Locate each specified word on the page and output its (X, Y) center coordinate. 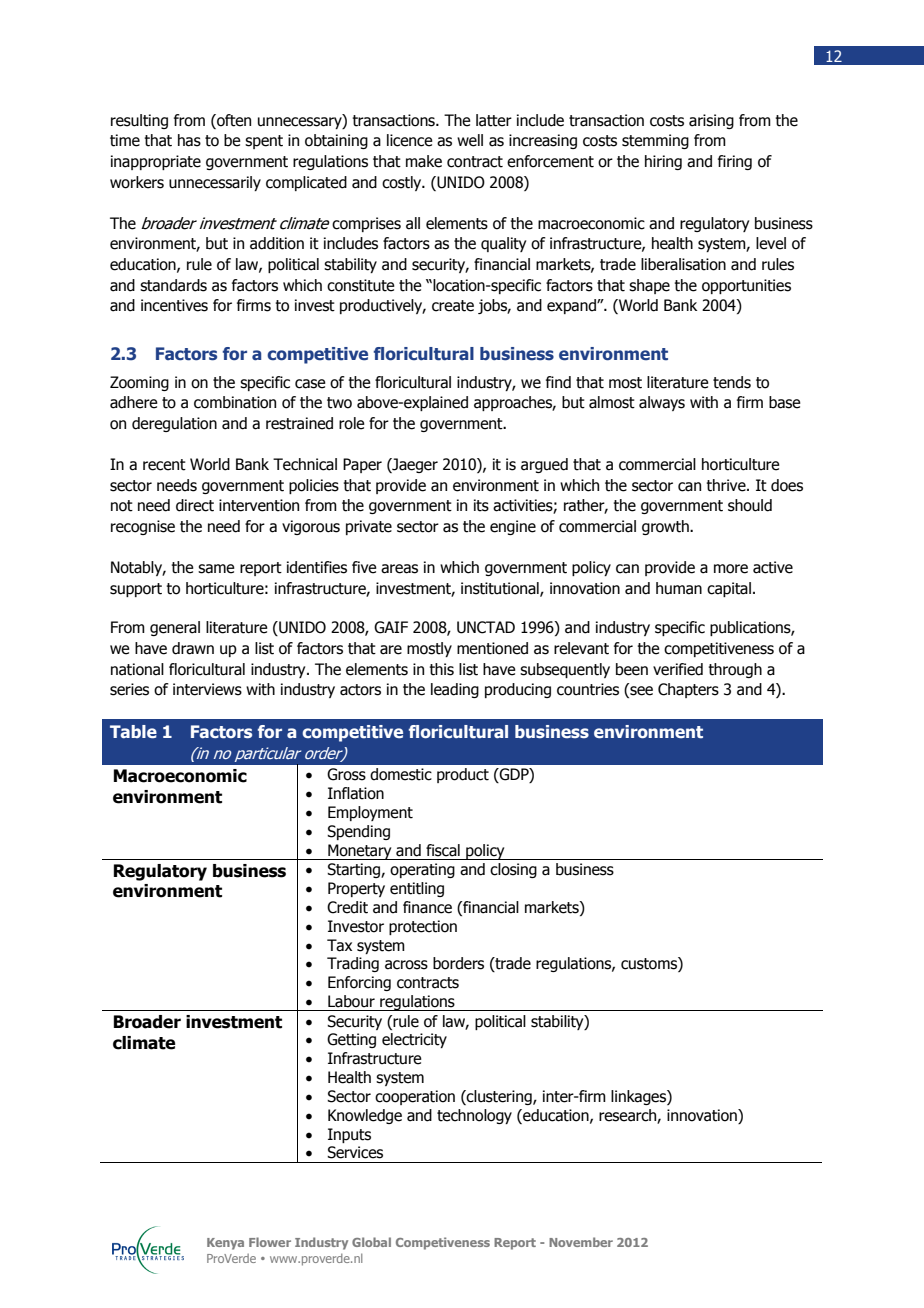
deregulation (174, 424)
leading (455, 690)
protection (423, 927)
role (352, 423)
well (470, 140)
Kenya (225, 1244)
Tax (339, 945)
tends (732, 382)
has (189, 140)
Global (371, 1242)
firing (735, 162)
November (581, 1242)
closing (513, 870)
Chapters (688, 690)
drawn (193, 648)
